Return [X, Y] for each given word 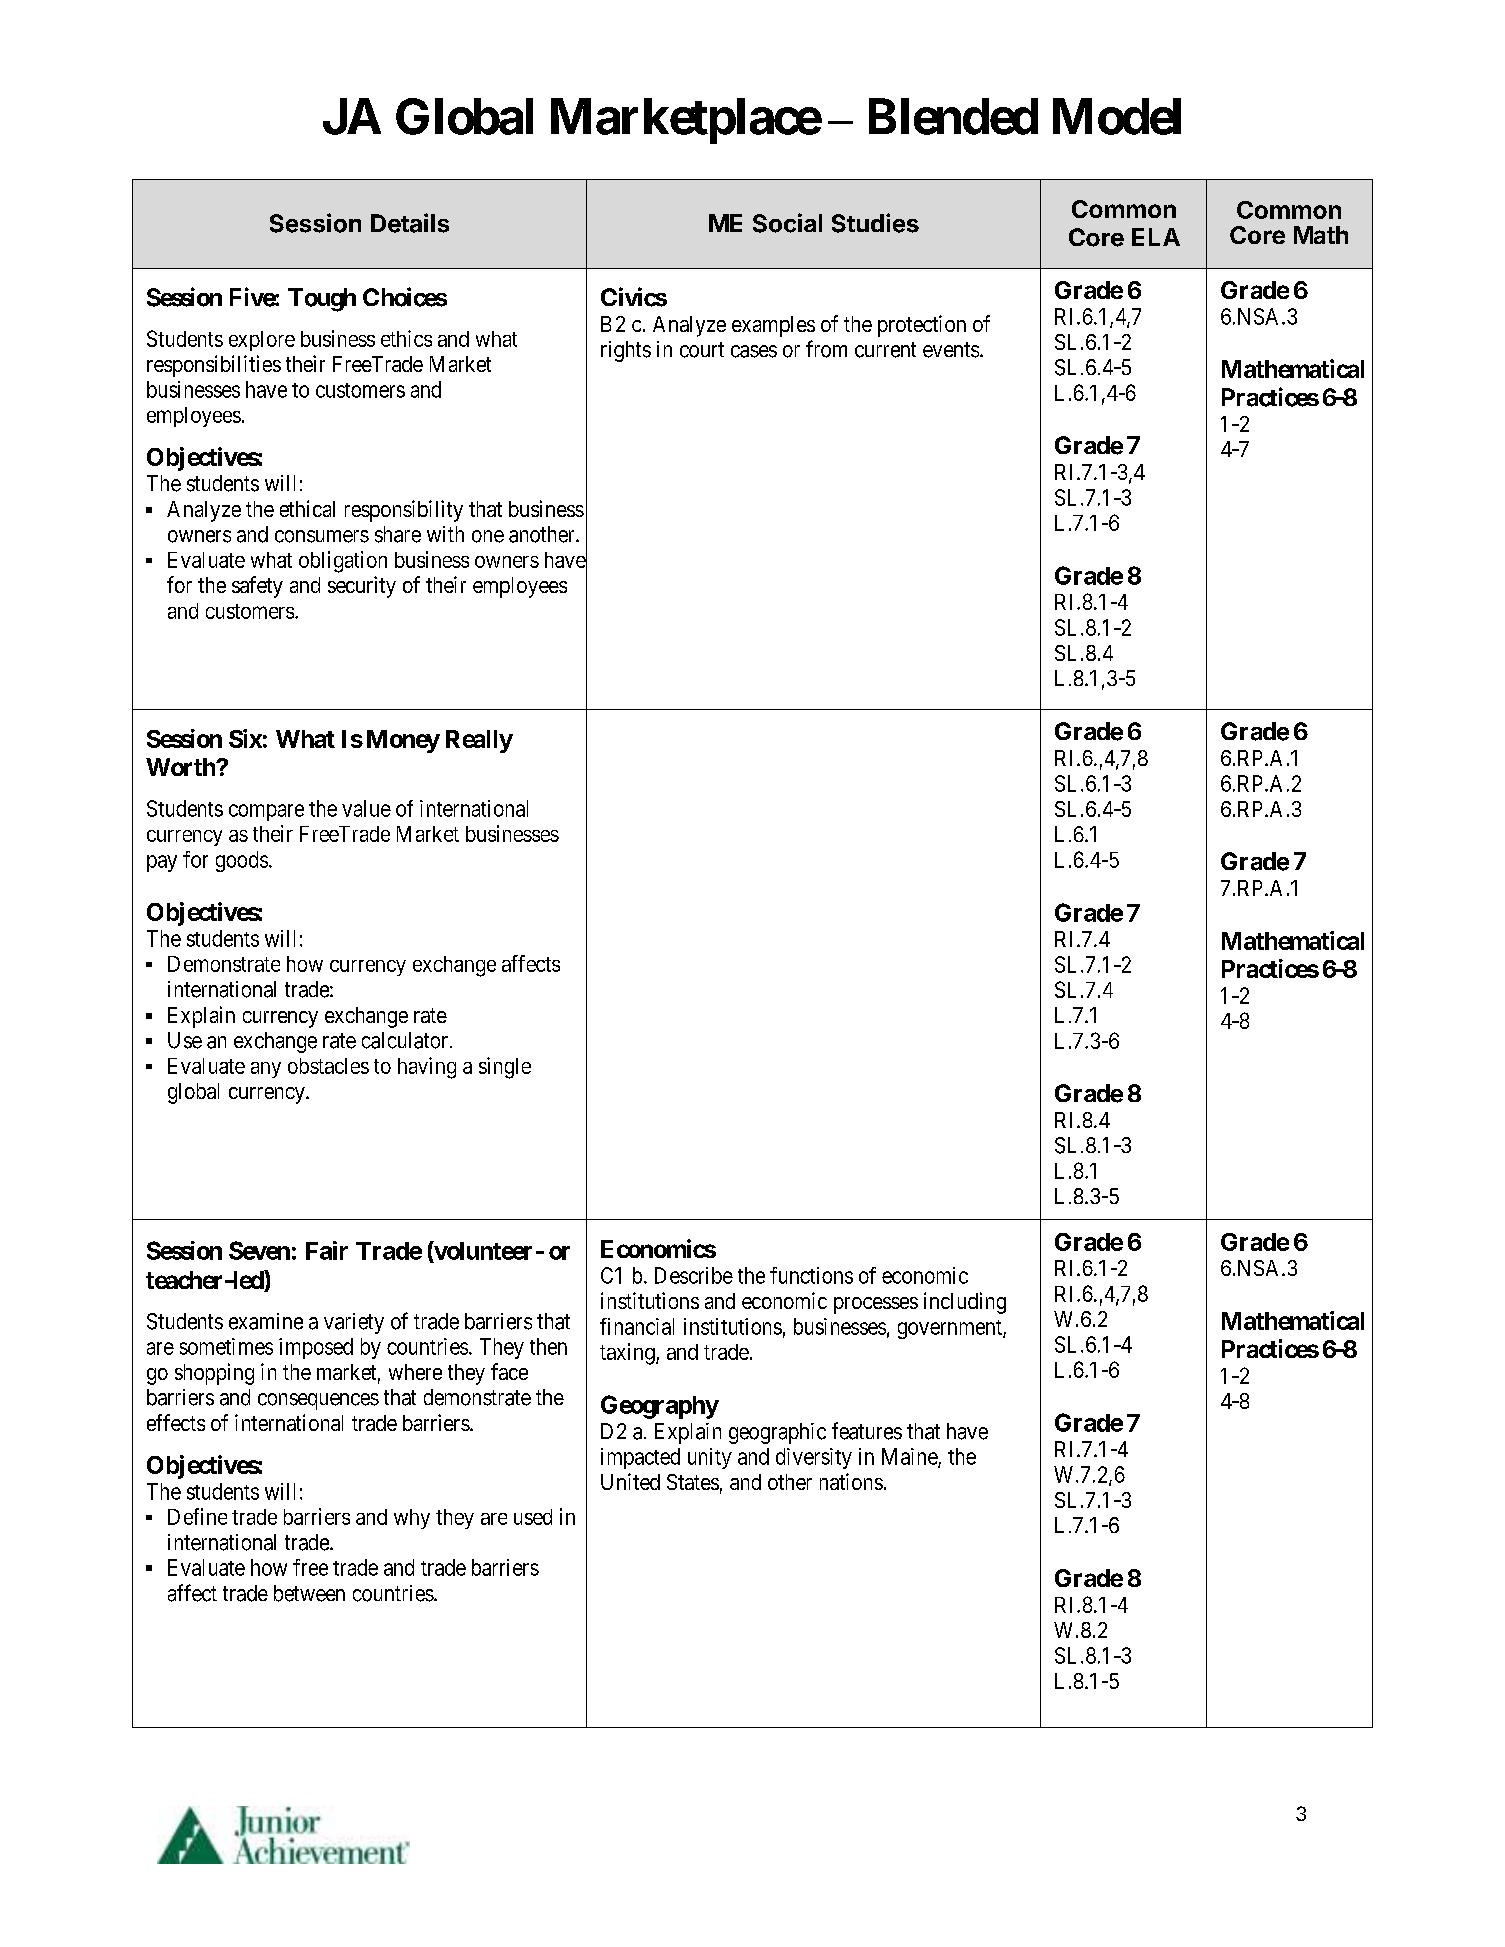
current [885, 350]
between [309, 1593]
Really [479, 741]
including [965, 1303]
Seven [259, 1250]
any [266, 1070]
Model [1117, 116]
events [951, 350]
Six [245, 738]
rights [626, 351]
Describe [694, 1275]
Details [410, 223]
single [505, 1068]
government [951, 1329]
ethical [307, 508]
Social [787, 223]
